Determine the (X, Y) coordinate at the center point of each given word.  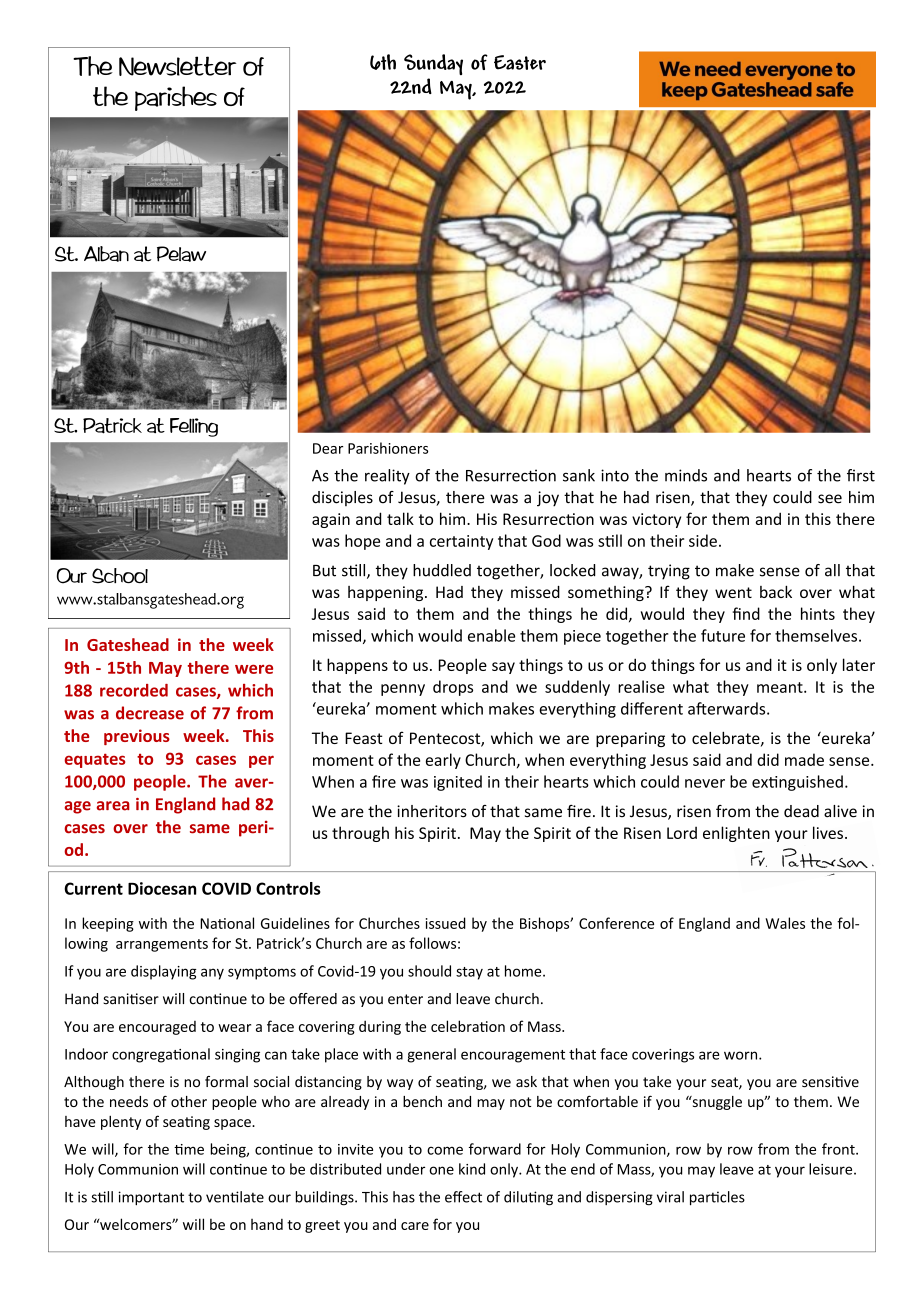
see (830, 499)
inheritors (432, 811)
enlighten (736, 834)
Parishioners (388, 448)
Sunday (433, 64)
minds (686, 475)
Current (93, 888)
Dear (328, 448)
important (151, 1198)
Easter (520, 62)
